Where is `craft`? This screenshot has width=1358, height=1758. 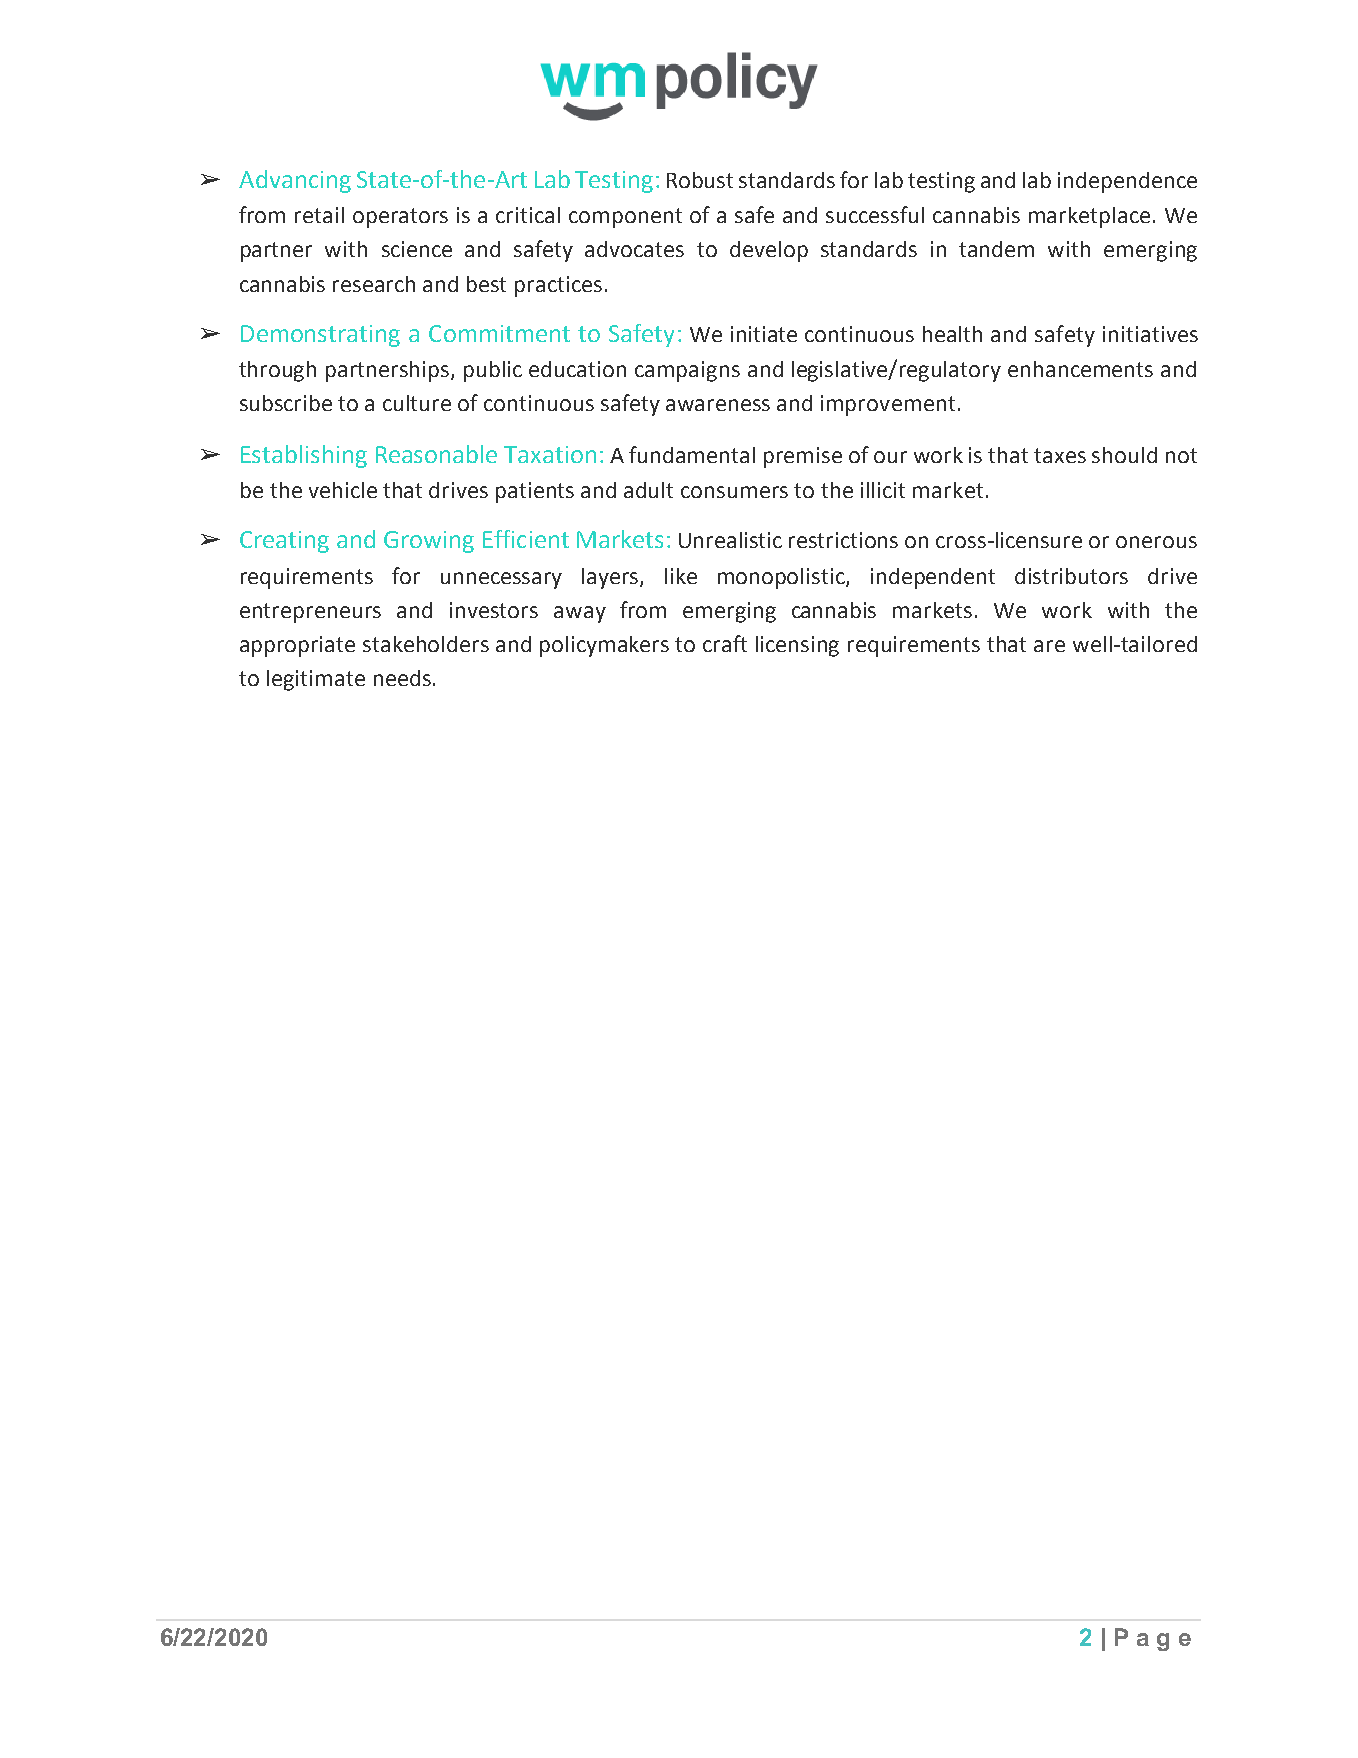 craft is located at coordinates (725, 643).
